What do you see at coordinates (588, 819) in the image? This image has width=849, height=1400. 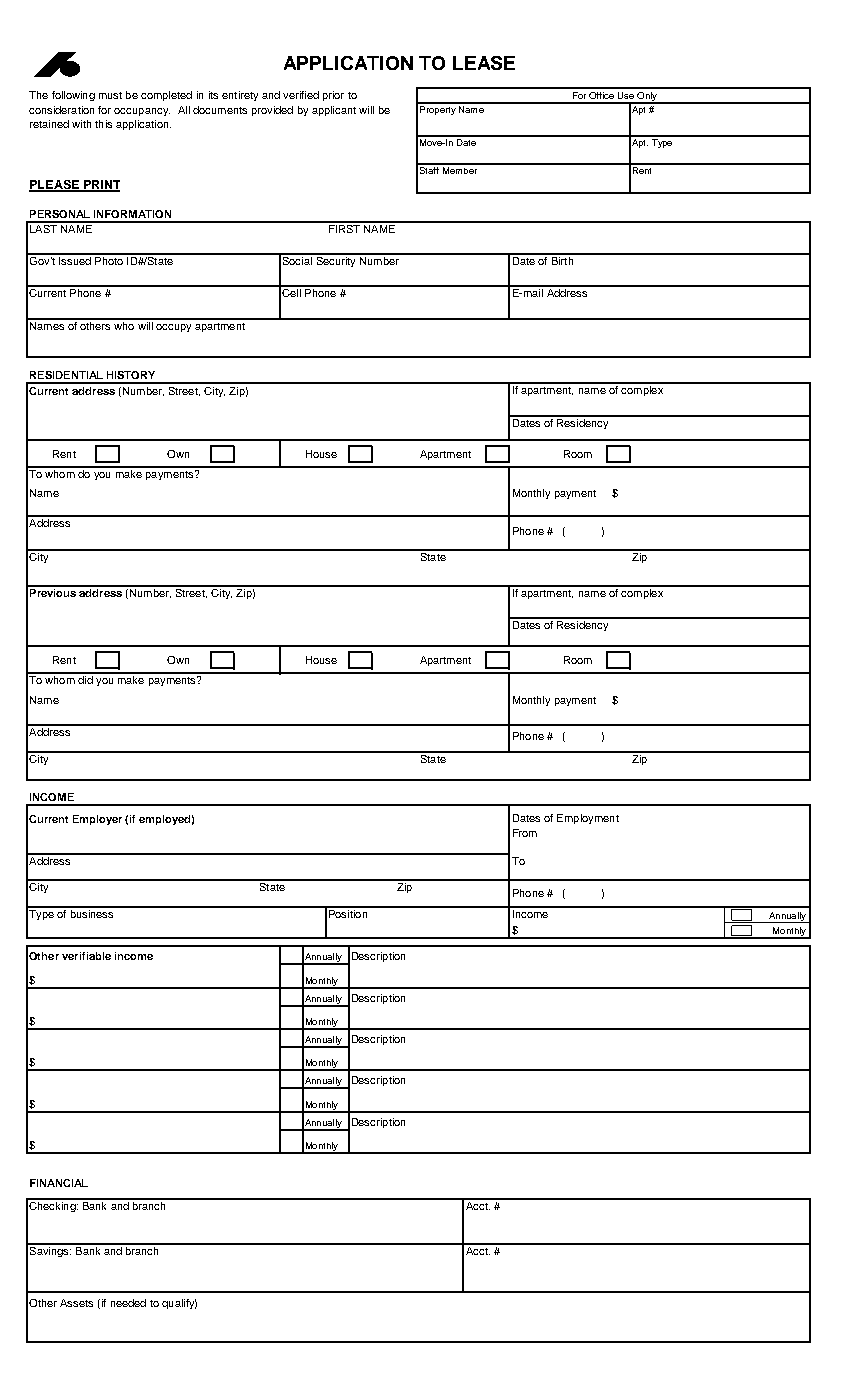 I see `Employment` at bounding box center [588, 819].
